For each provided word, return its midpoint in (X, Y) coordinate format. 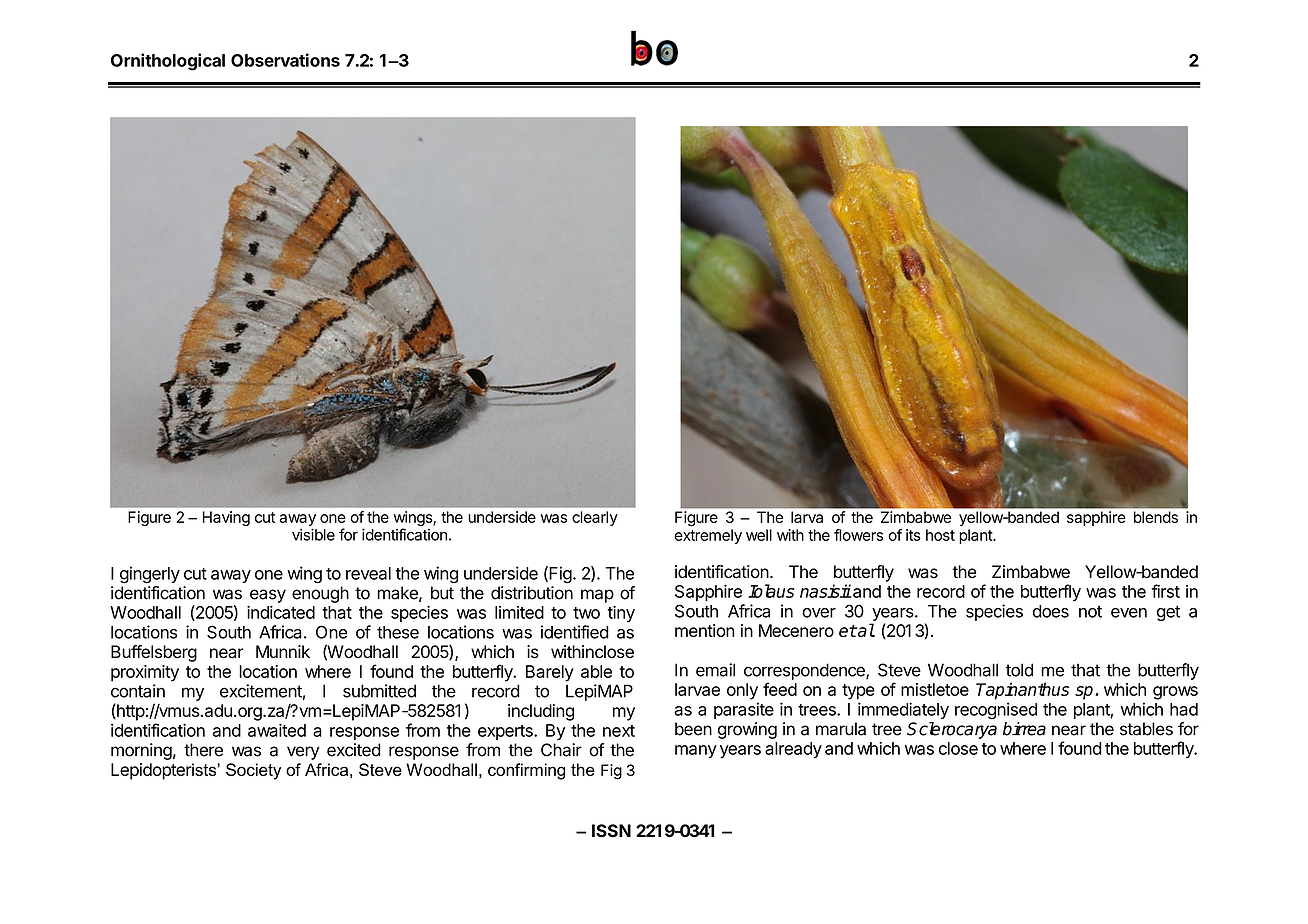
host (940, 535)
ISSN (611, 831)
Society (253, 771)
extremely (708, 536)
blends (1156, 517)
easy (268, 596)
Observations (285, 60)
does (1051, 611)
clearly (595, 518)
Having (226, 518)
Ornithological (168, 62)
